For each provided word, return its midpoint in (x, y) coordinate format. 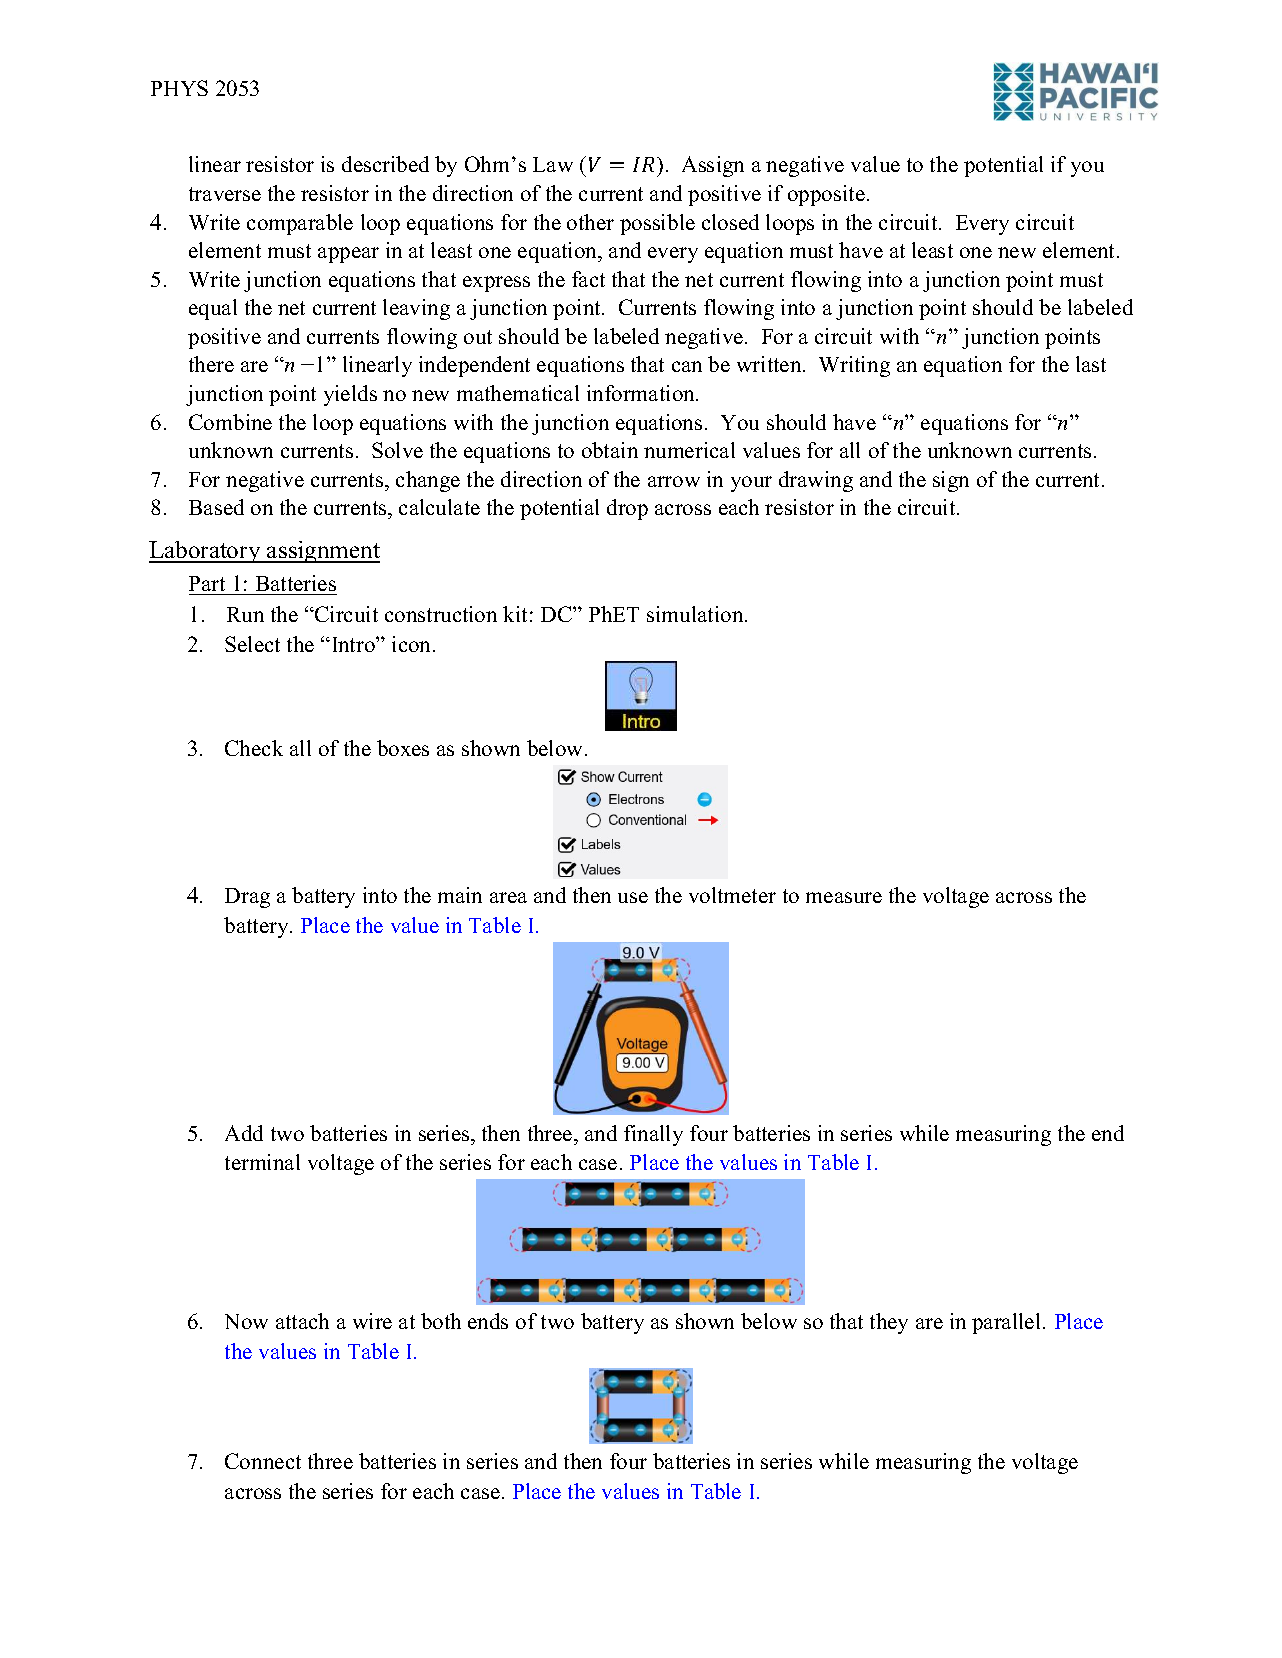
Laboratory (206, 552)
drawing (816, 481)
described (385, 164)
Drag (247, 898)
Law (553, 164)
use (633, 897)
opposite (826, 195)
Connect (263, 1461)
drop (627, 509)
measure (844, 897)
